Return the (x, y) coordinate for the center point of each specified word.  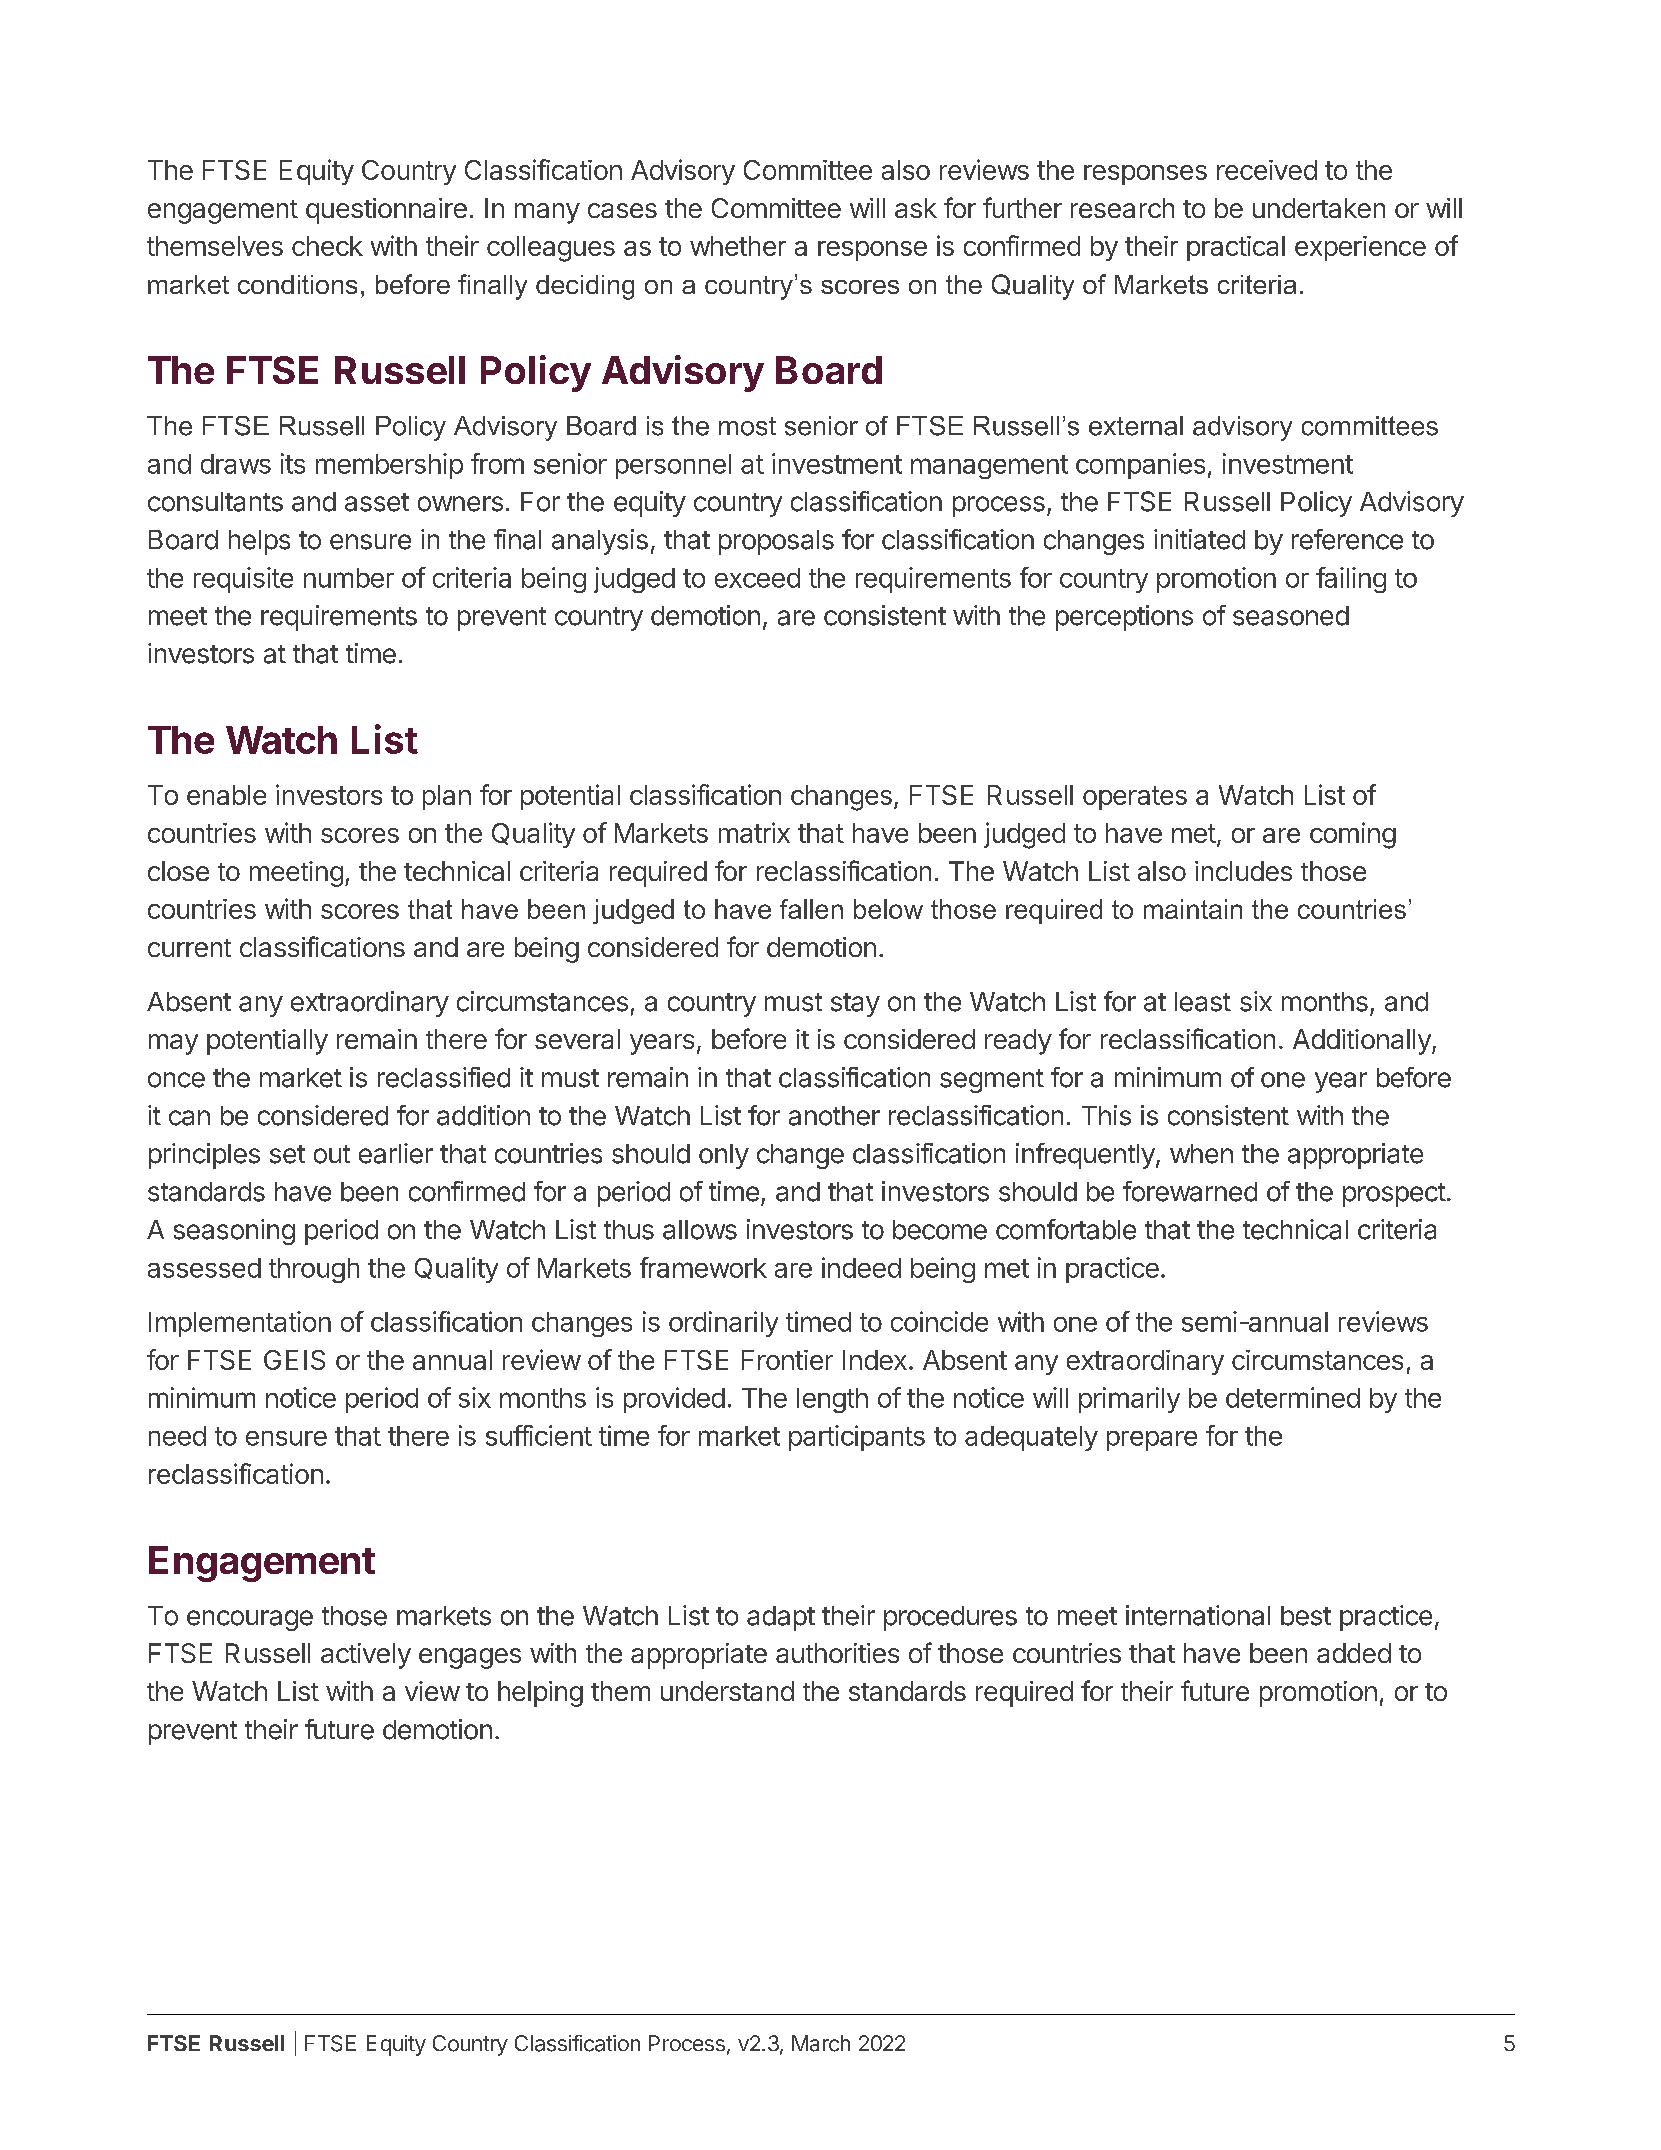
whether (738, 246)
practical (1236, 248)
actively (366, 1656)
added (1354, 1653)
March (821, 2043)
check (327, 246)
